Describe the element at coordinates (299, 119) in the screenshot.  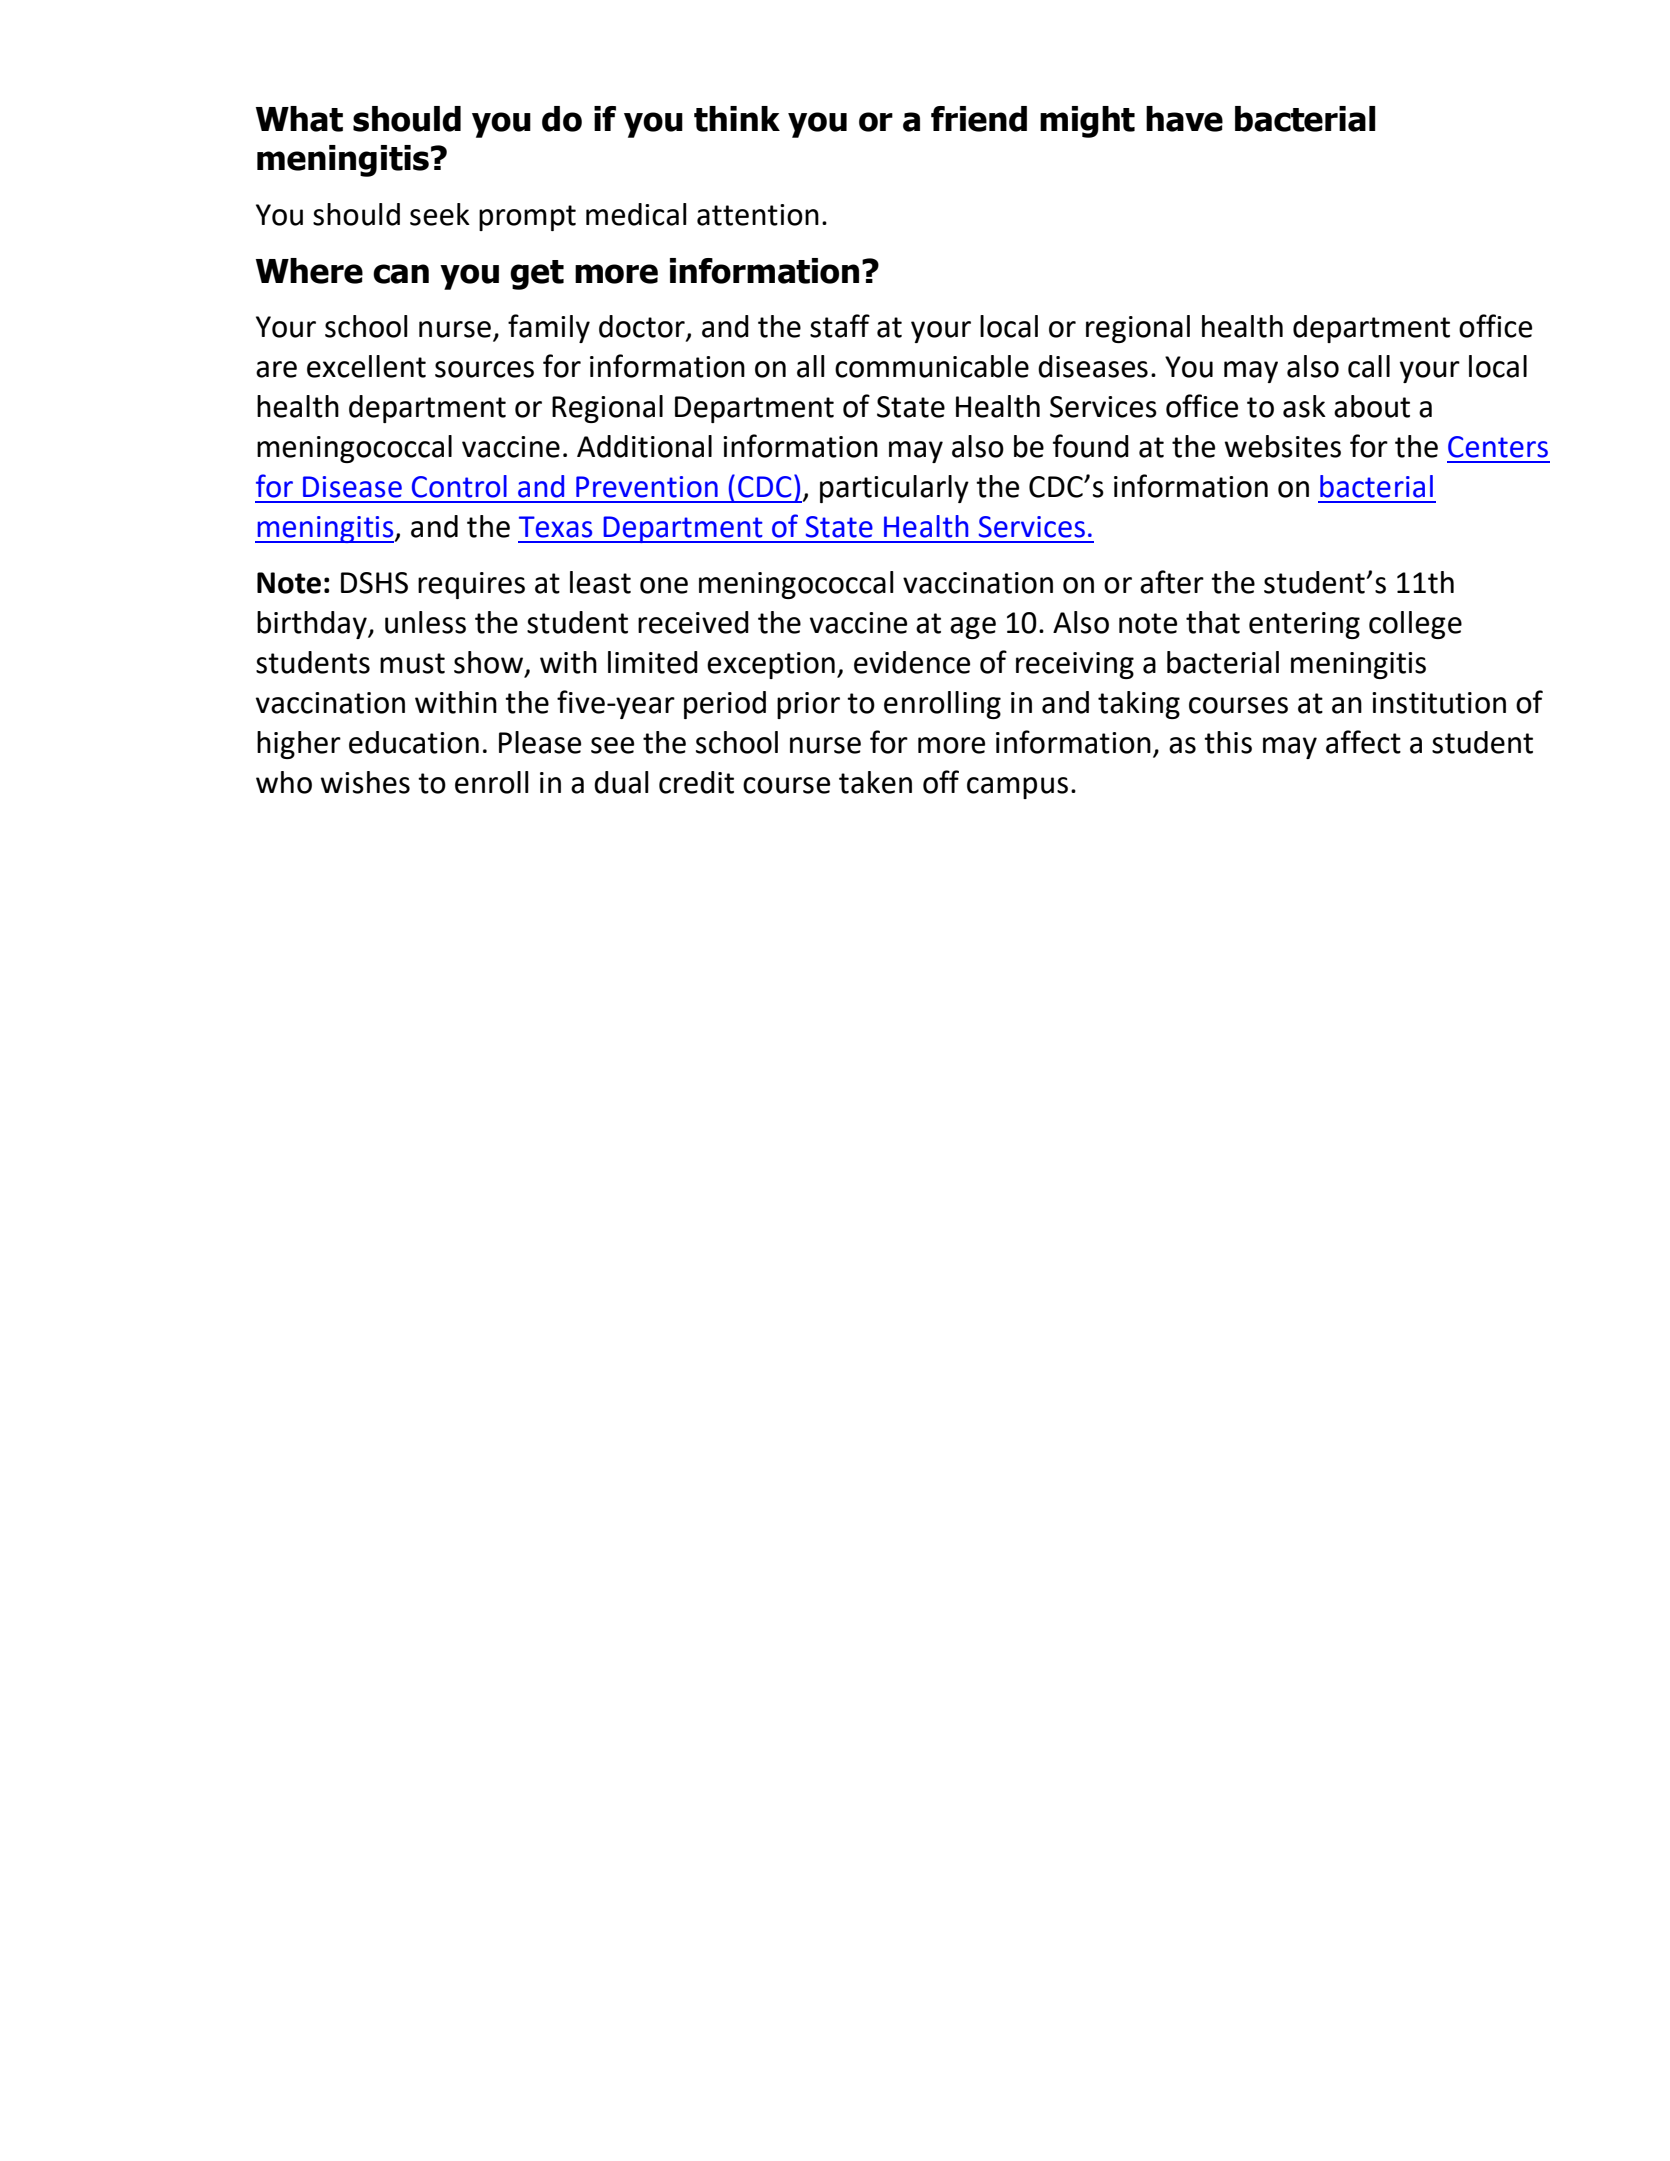
I see `What` at that location.
